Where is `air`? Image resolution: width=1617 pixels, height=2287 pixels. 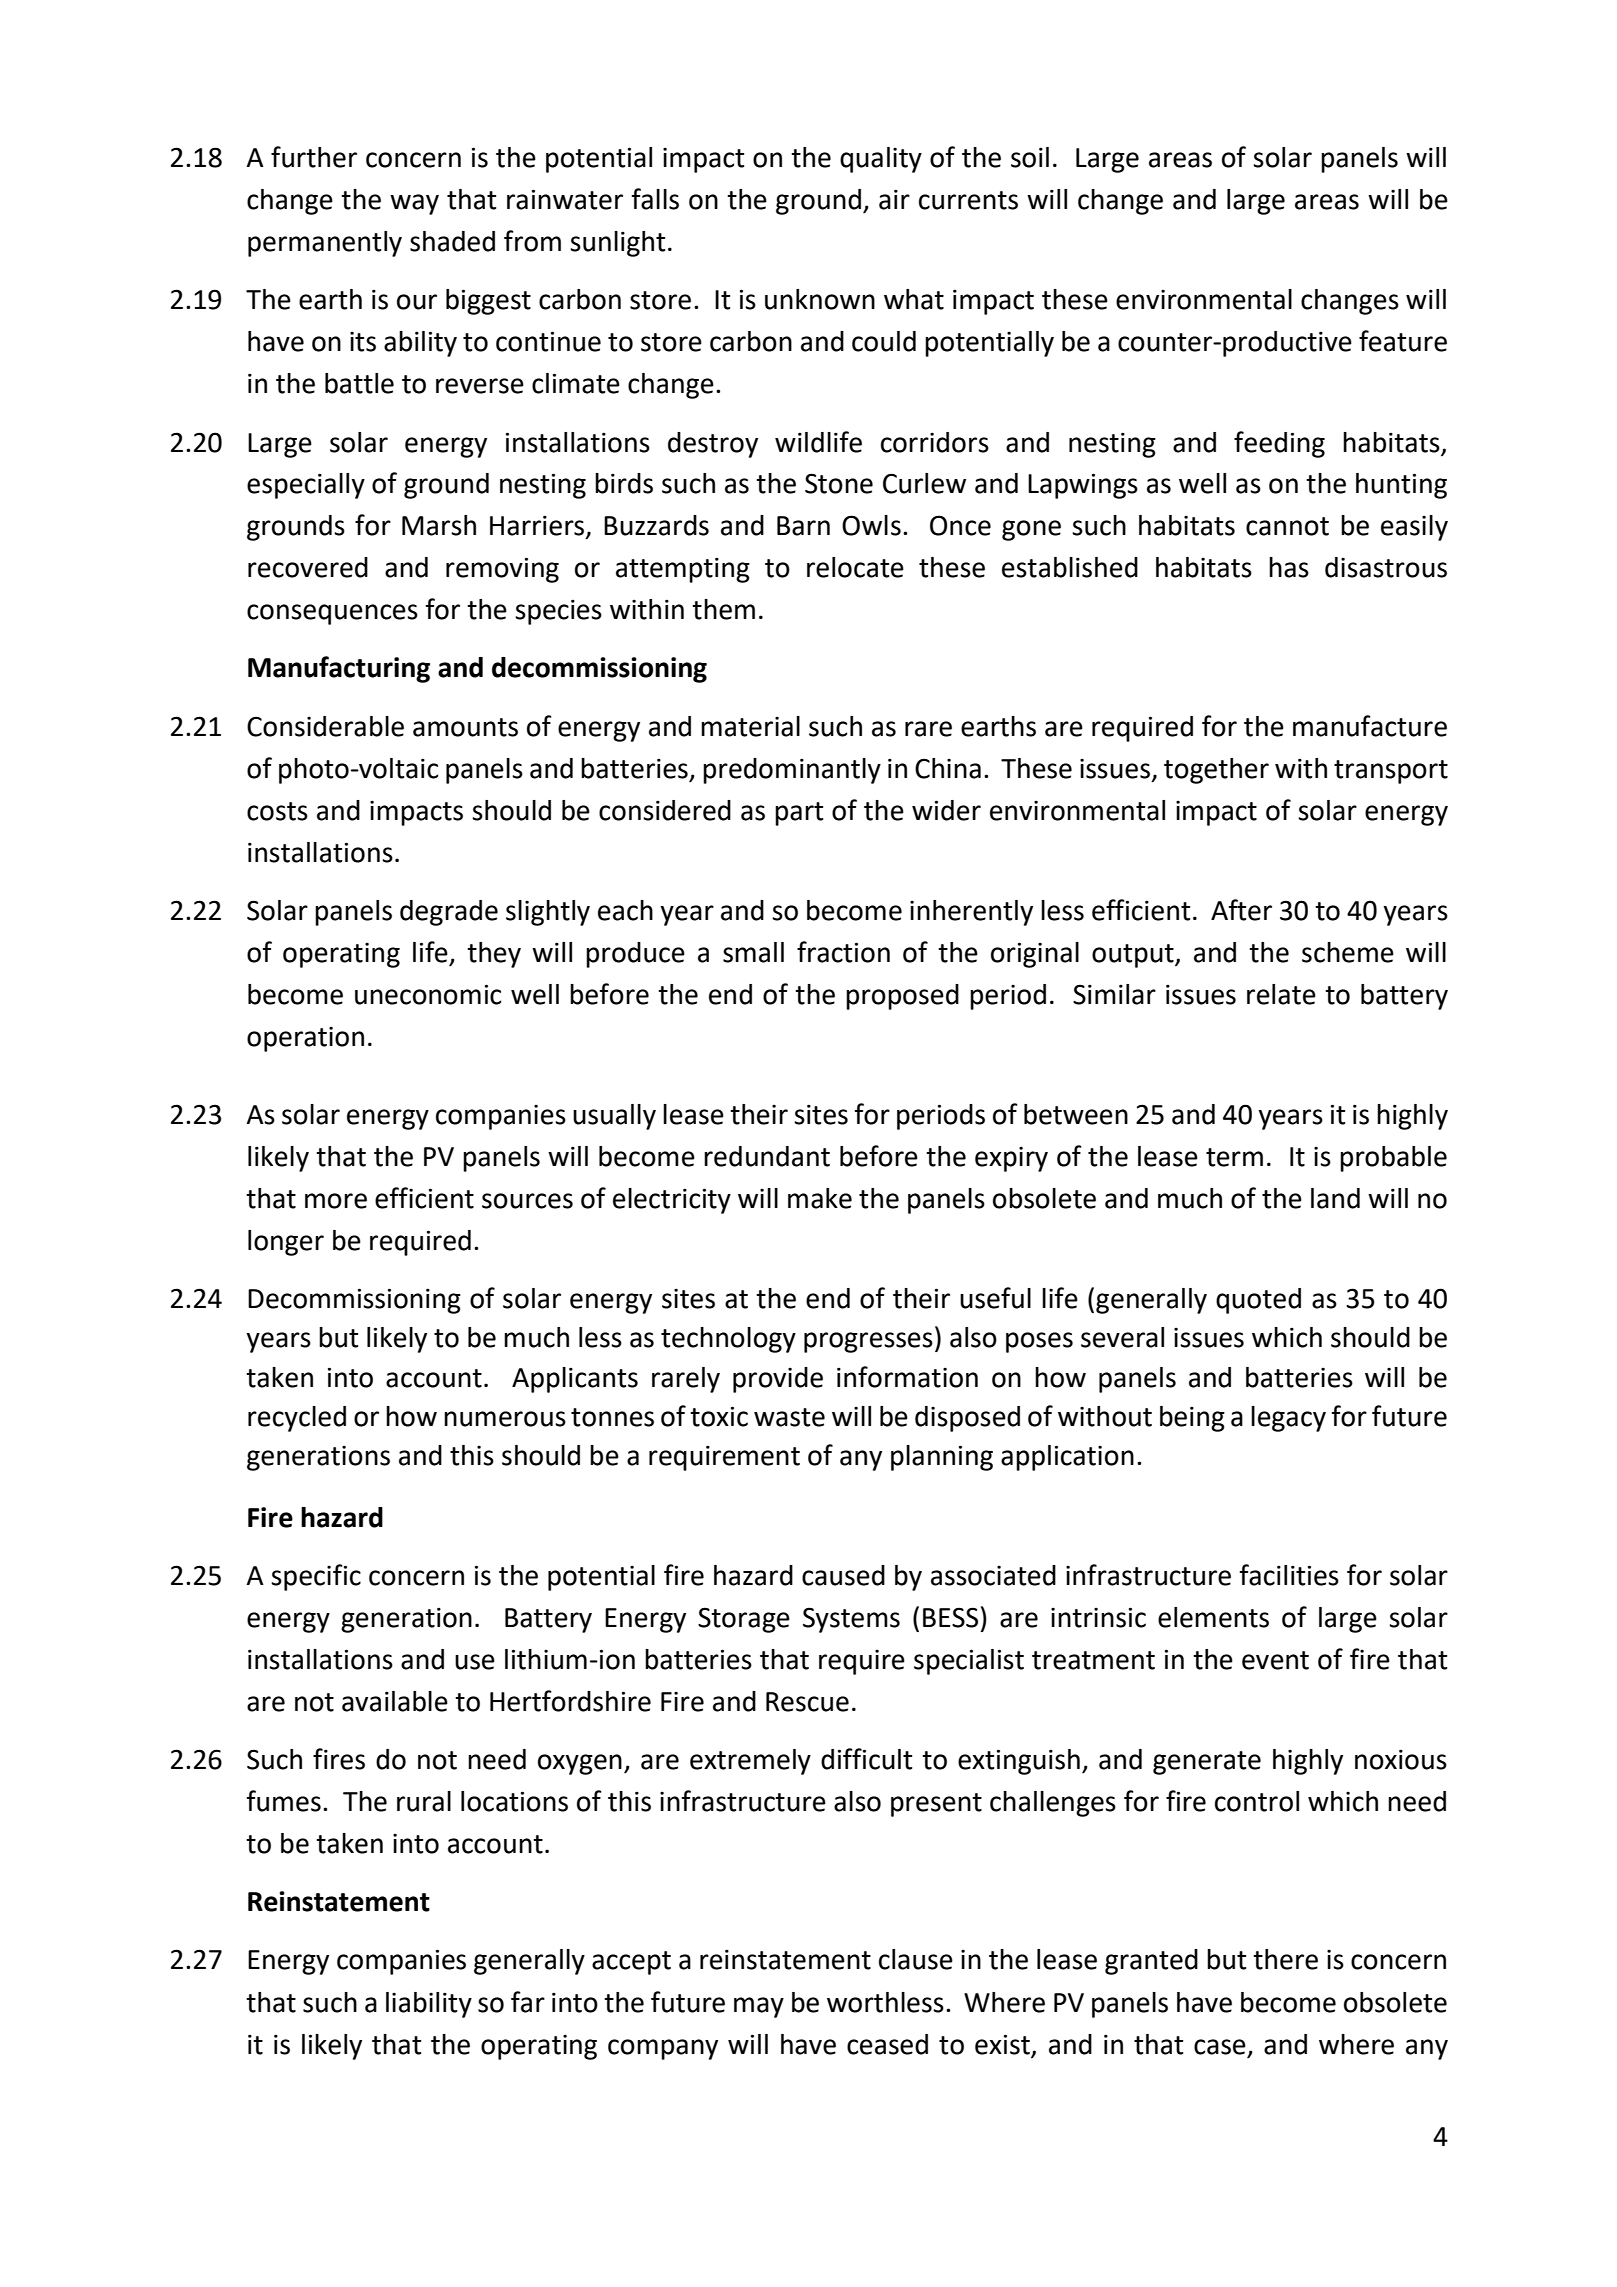
air is located at coordinates (894, 199).
